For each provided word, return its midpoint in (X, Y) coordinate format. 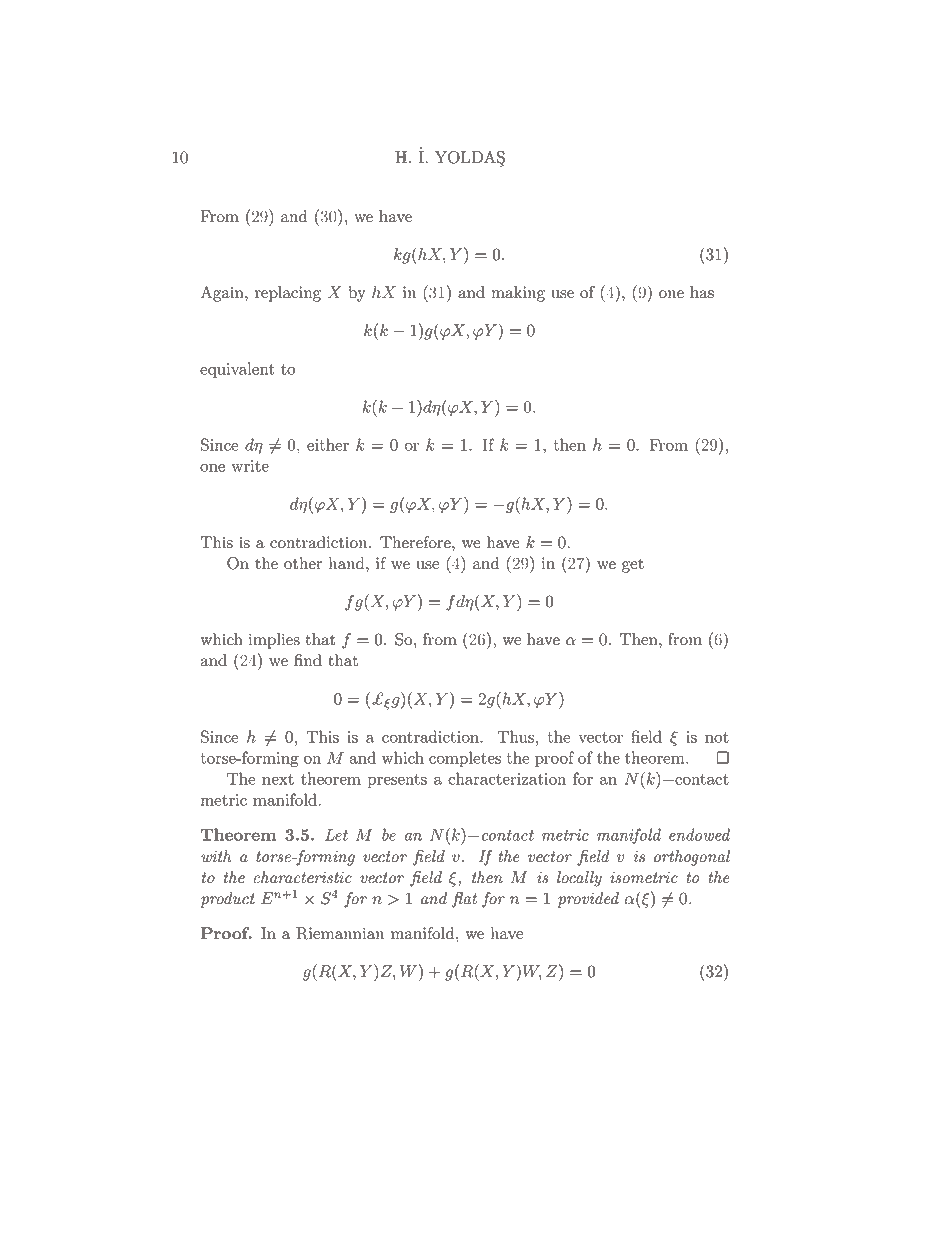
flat (464, 900)
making (518, 294)
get (633, 566)
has (702, 292)
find (308, 660)
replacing (288, 294)
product (228, 900)
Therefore (416, 542)
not (717, 737)
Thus (515, 736)
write (250, 466)
